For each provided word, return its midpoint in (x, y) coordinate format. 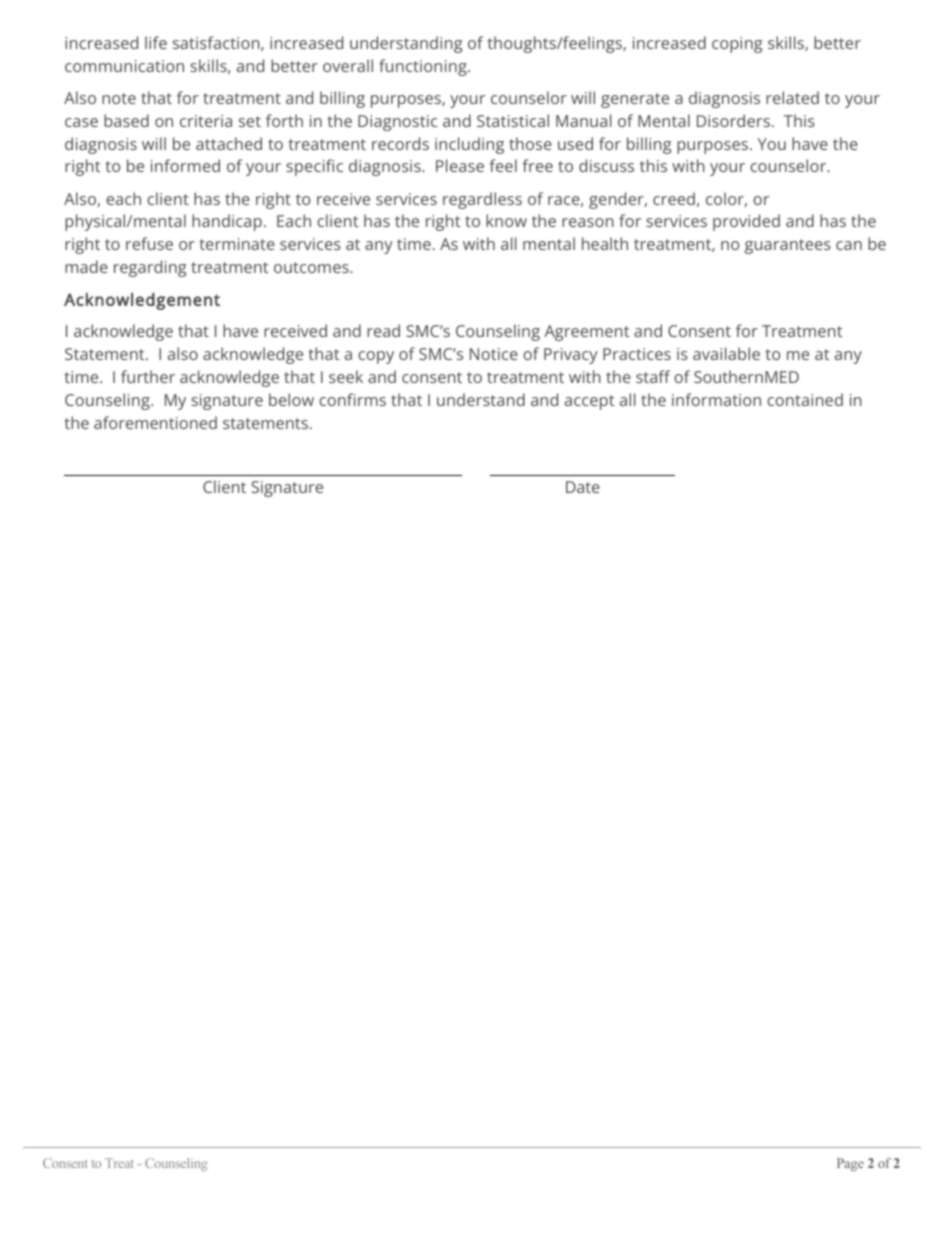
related (792, 97)
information (716, 399)
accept (589, 402)
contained (805, 399)
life (156, 42)
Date (583, 487)
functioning (424, 67)
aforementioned (155, 422)
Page (850, 1164)
